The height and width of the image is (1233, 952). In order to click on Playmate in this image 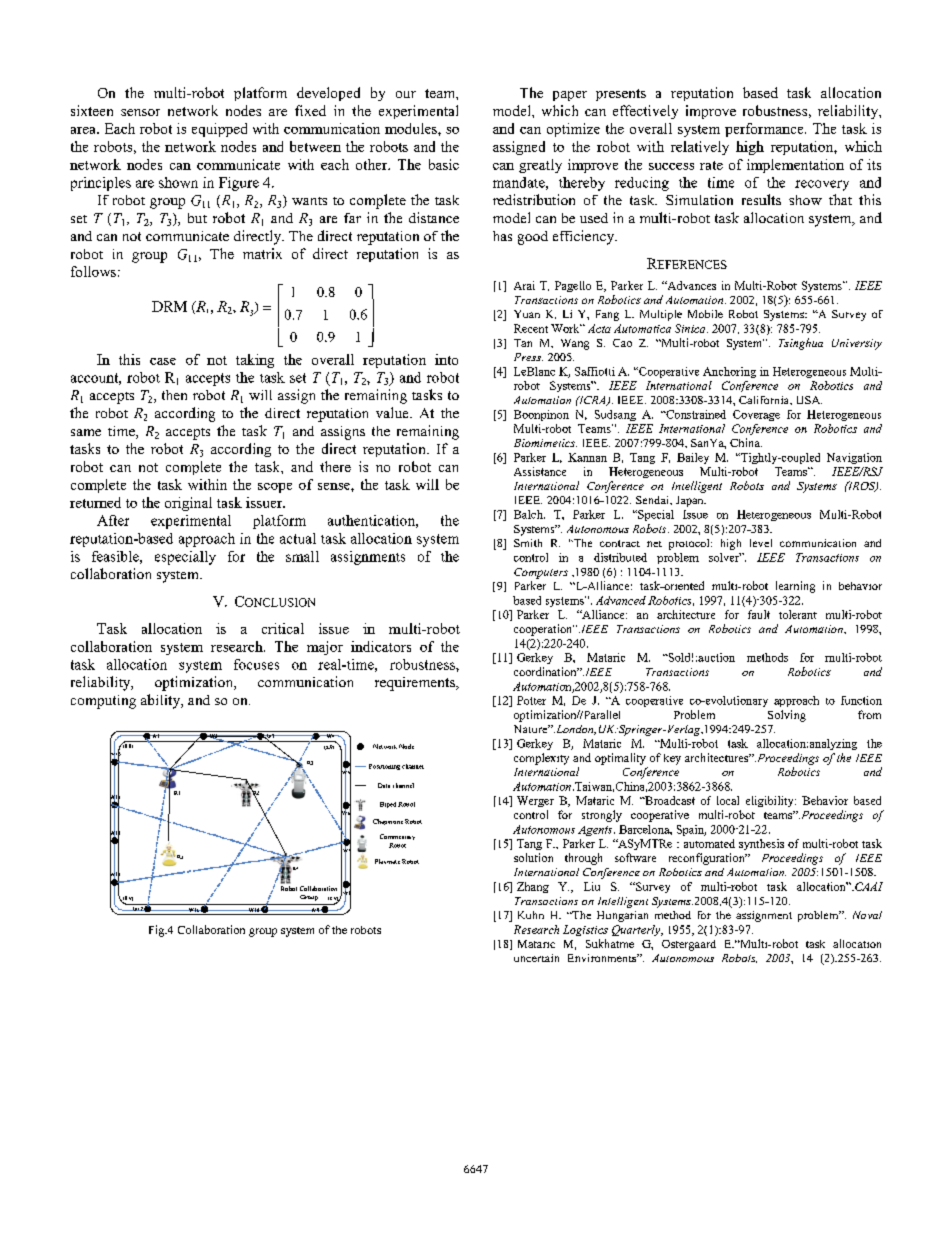, I will do `click(387, 861)`.
